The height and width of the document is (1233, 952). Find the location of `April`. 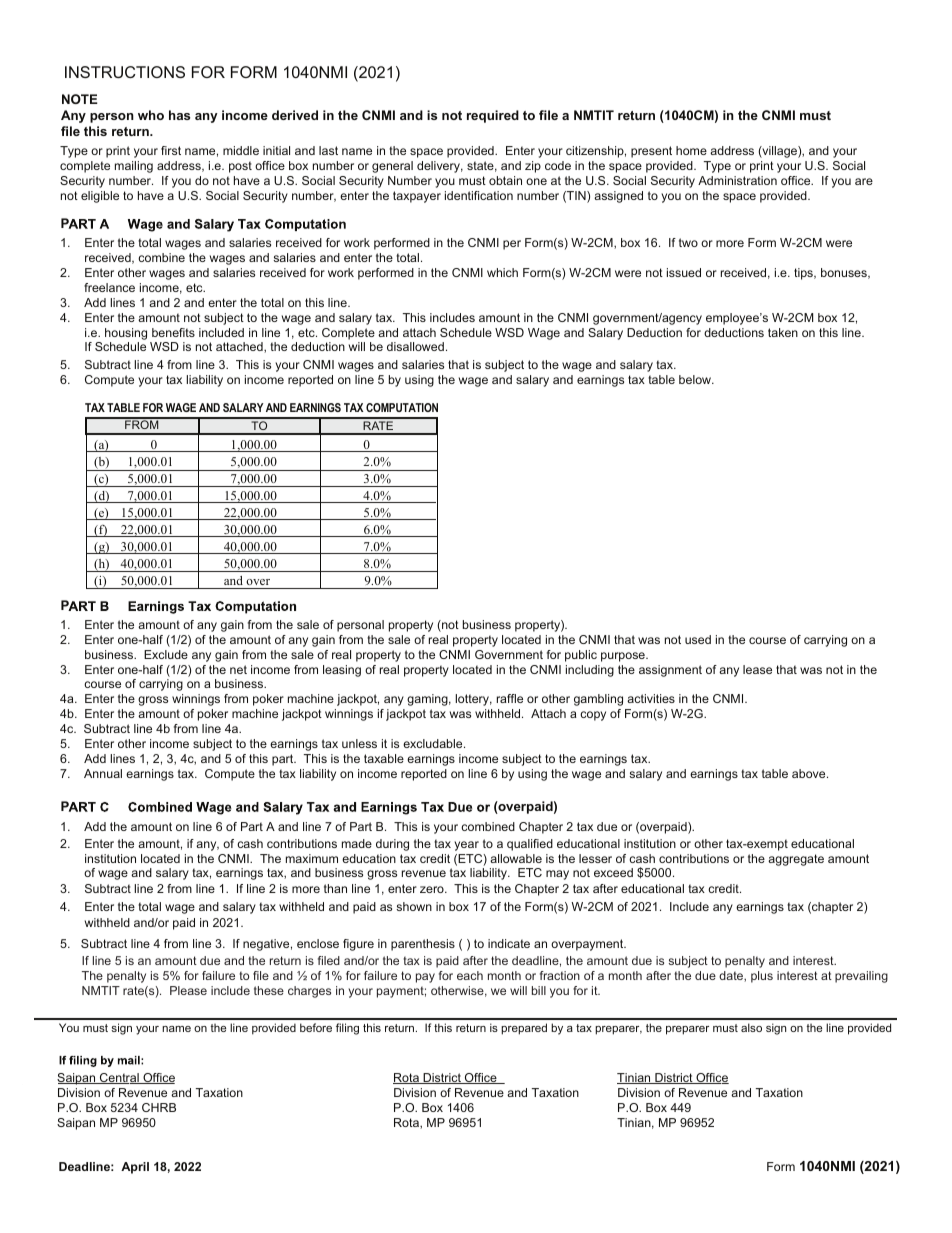

April is located at coordinates (135, 1168).
